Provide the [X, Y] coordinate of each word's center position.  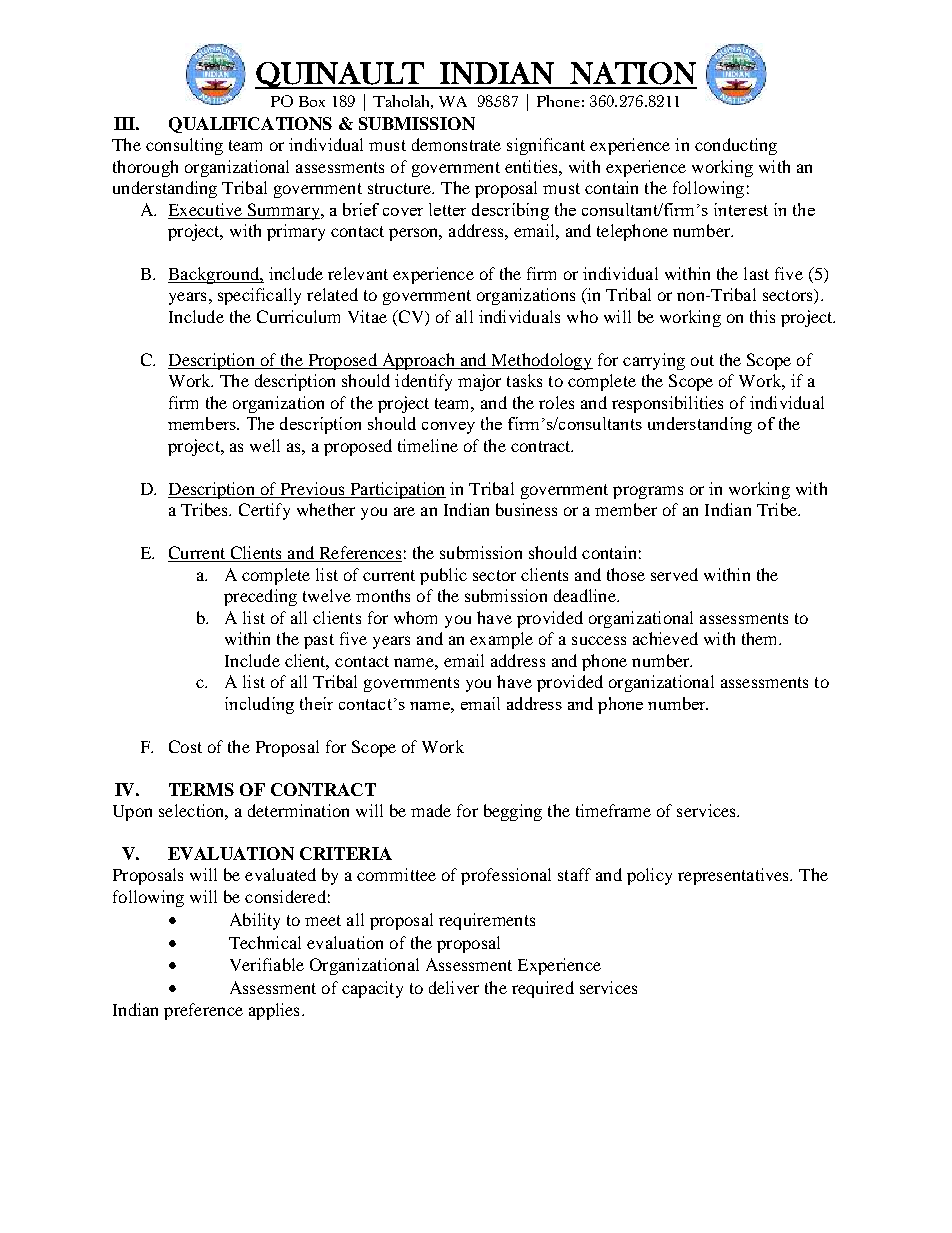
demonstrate [456, 144]
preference [203, 1011]
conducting [736, 146]
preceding [260, 597]
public [443, 576]
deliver [454, 987]
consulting [184, 146]
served [674, 574]
